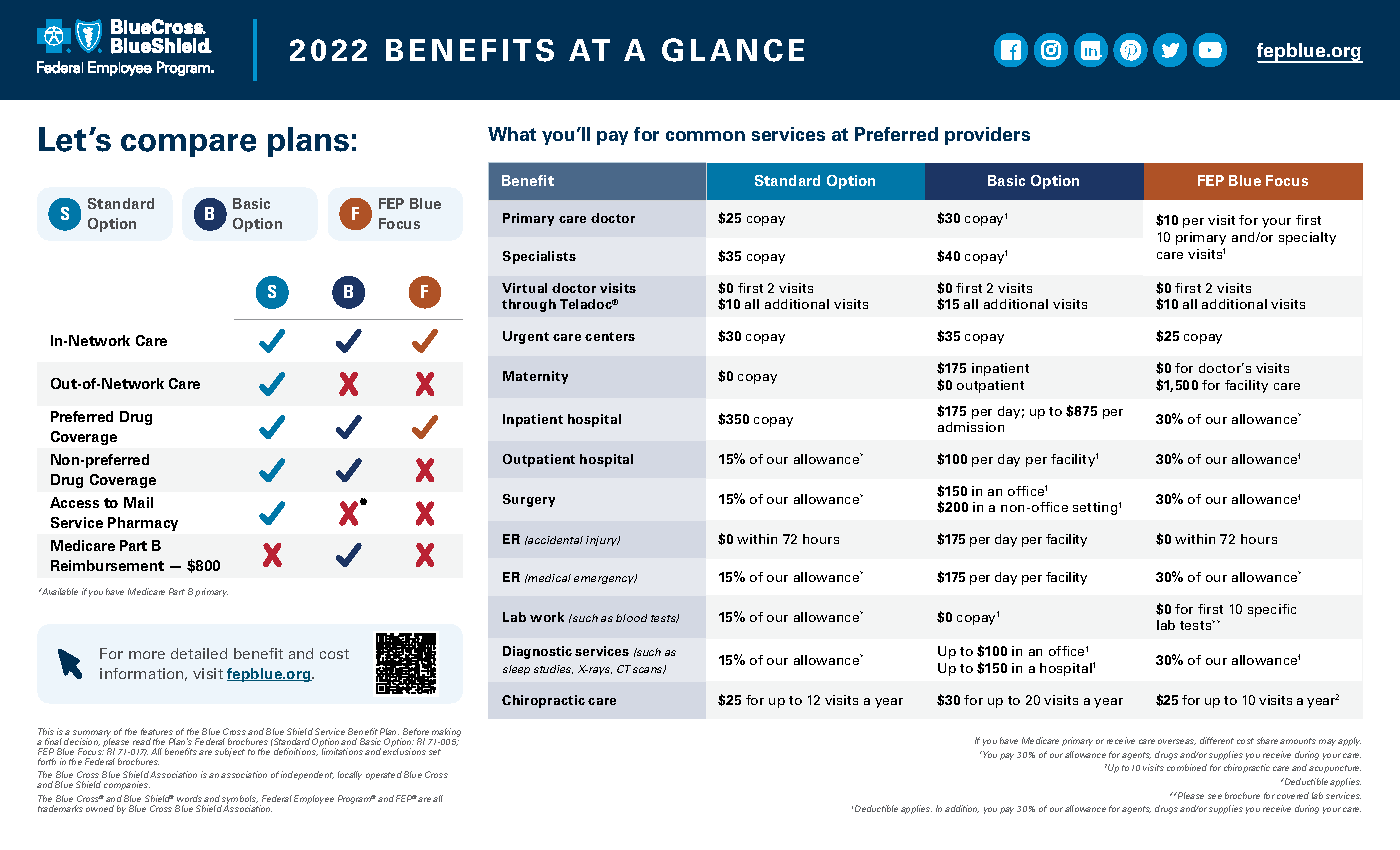 Image resolution: width=1400 pixels, height=850 pixels. What do you see at coordinates (971, 427) in the image?
I see `admission` at bounding box center [971, 427].
